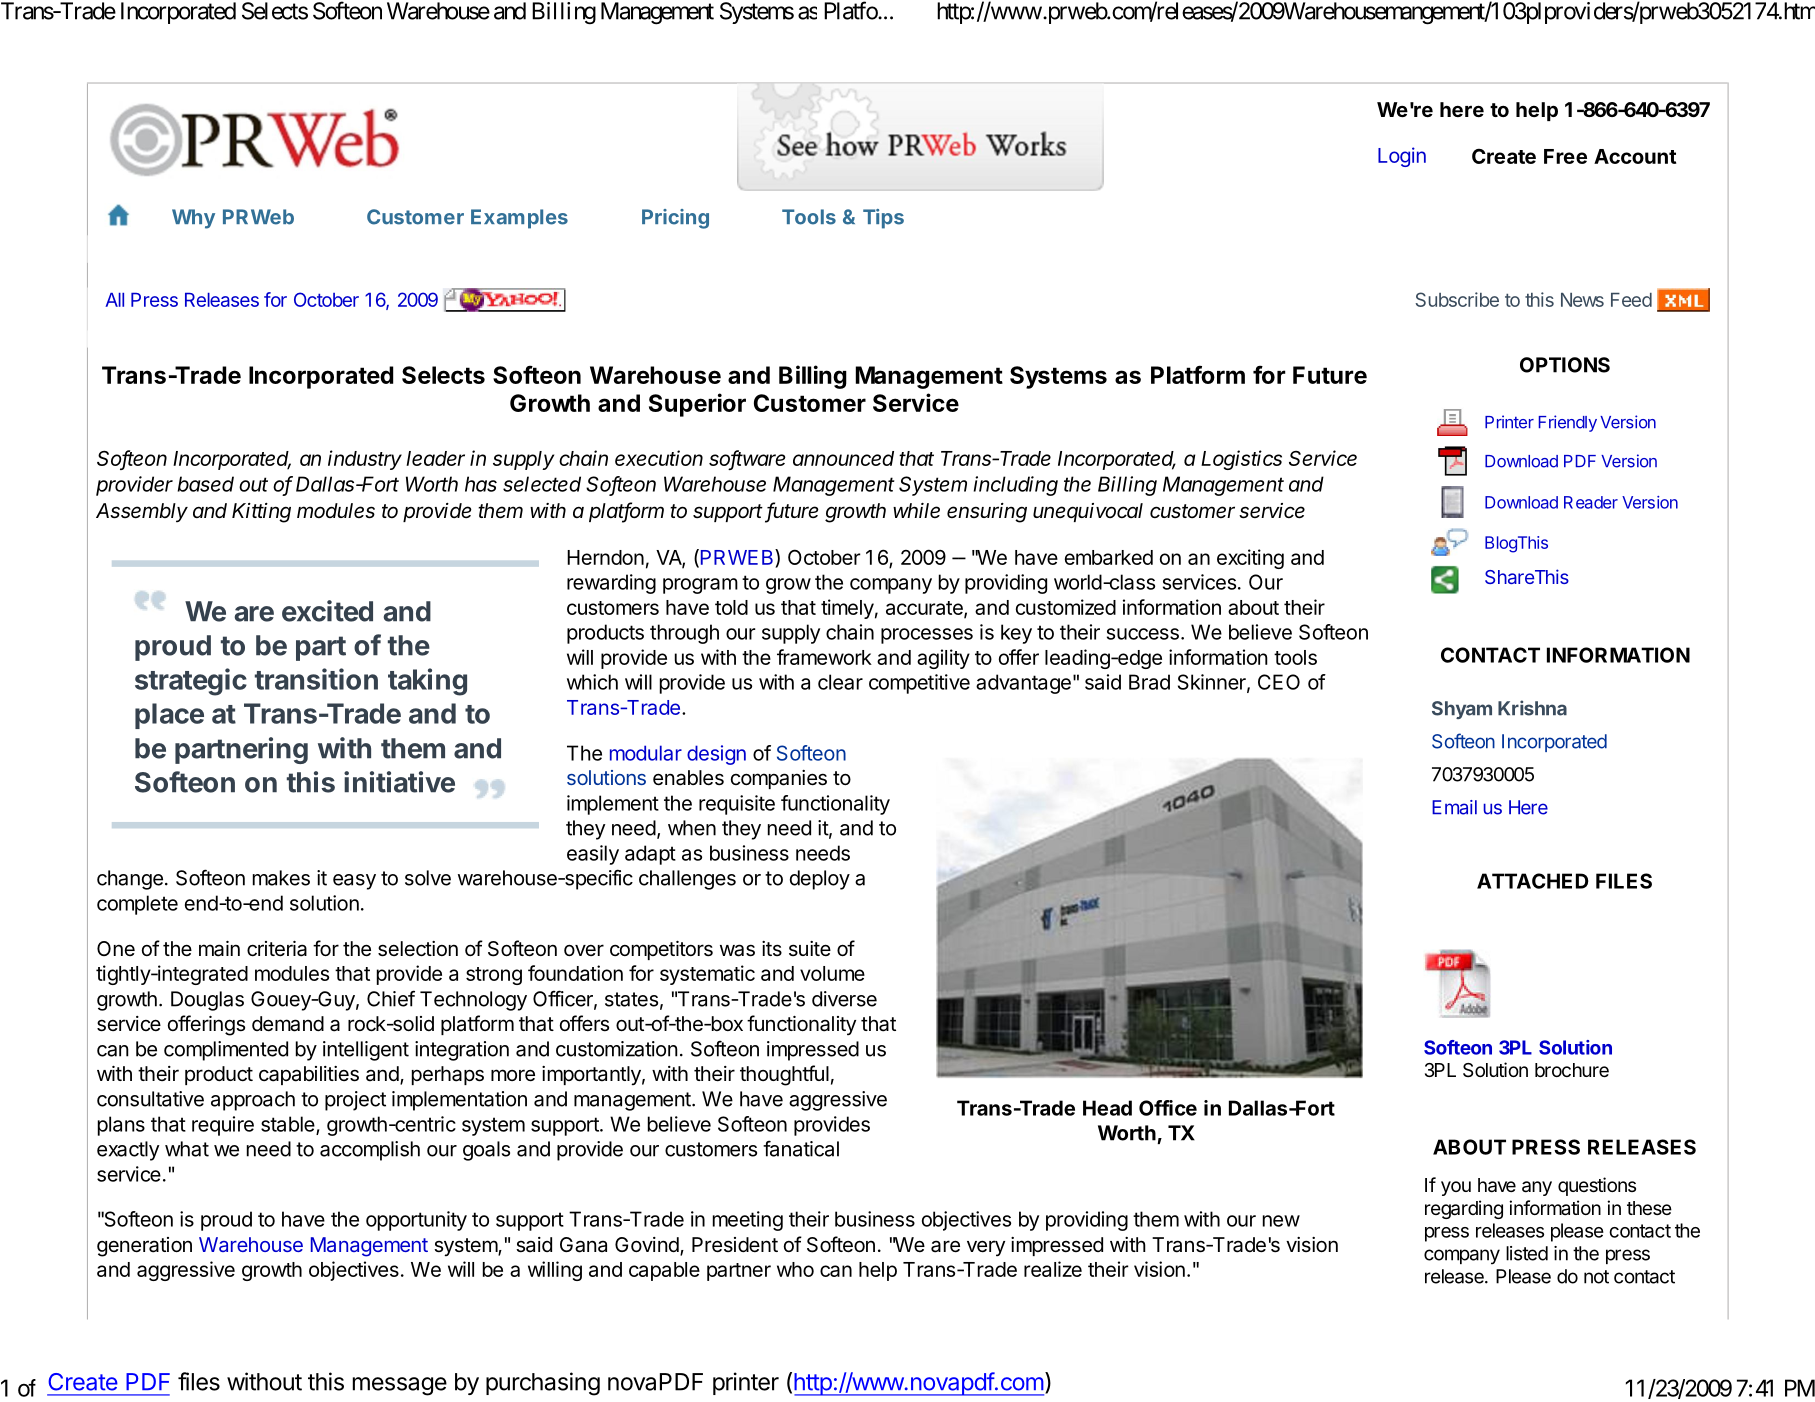  I want to click on volume, so click(832, 973).
